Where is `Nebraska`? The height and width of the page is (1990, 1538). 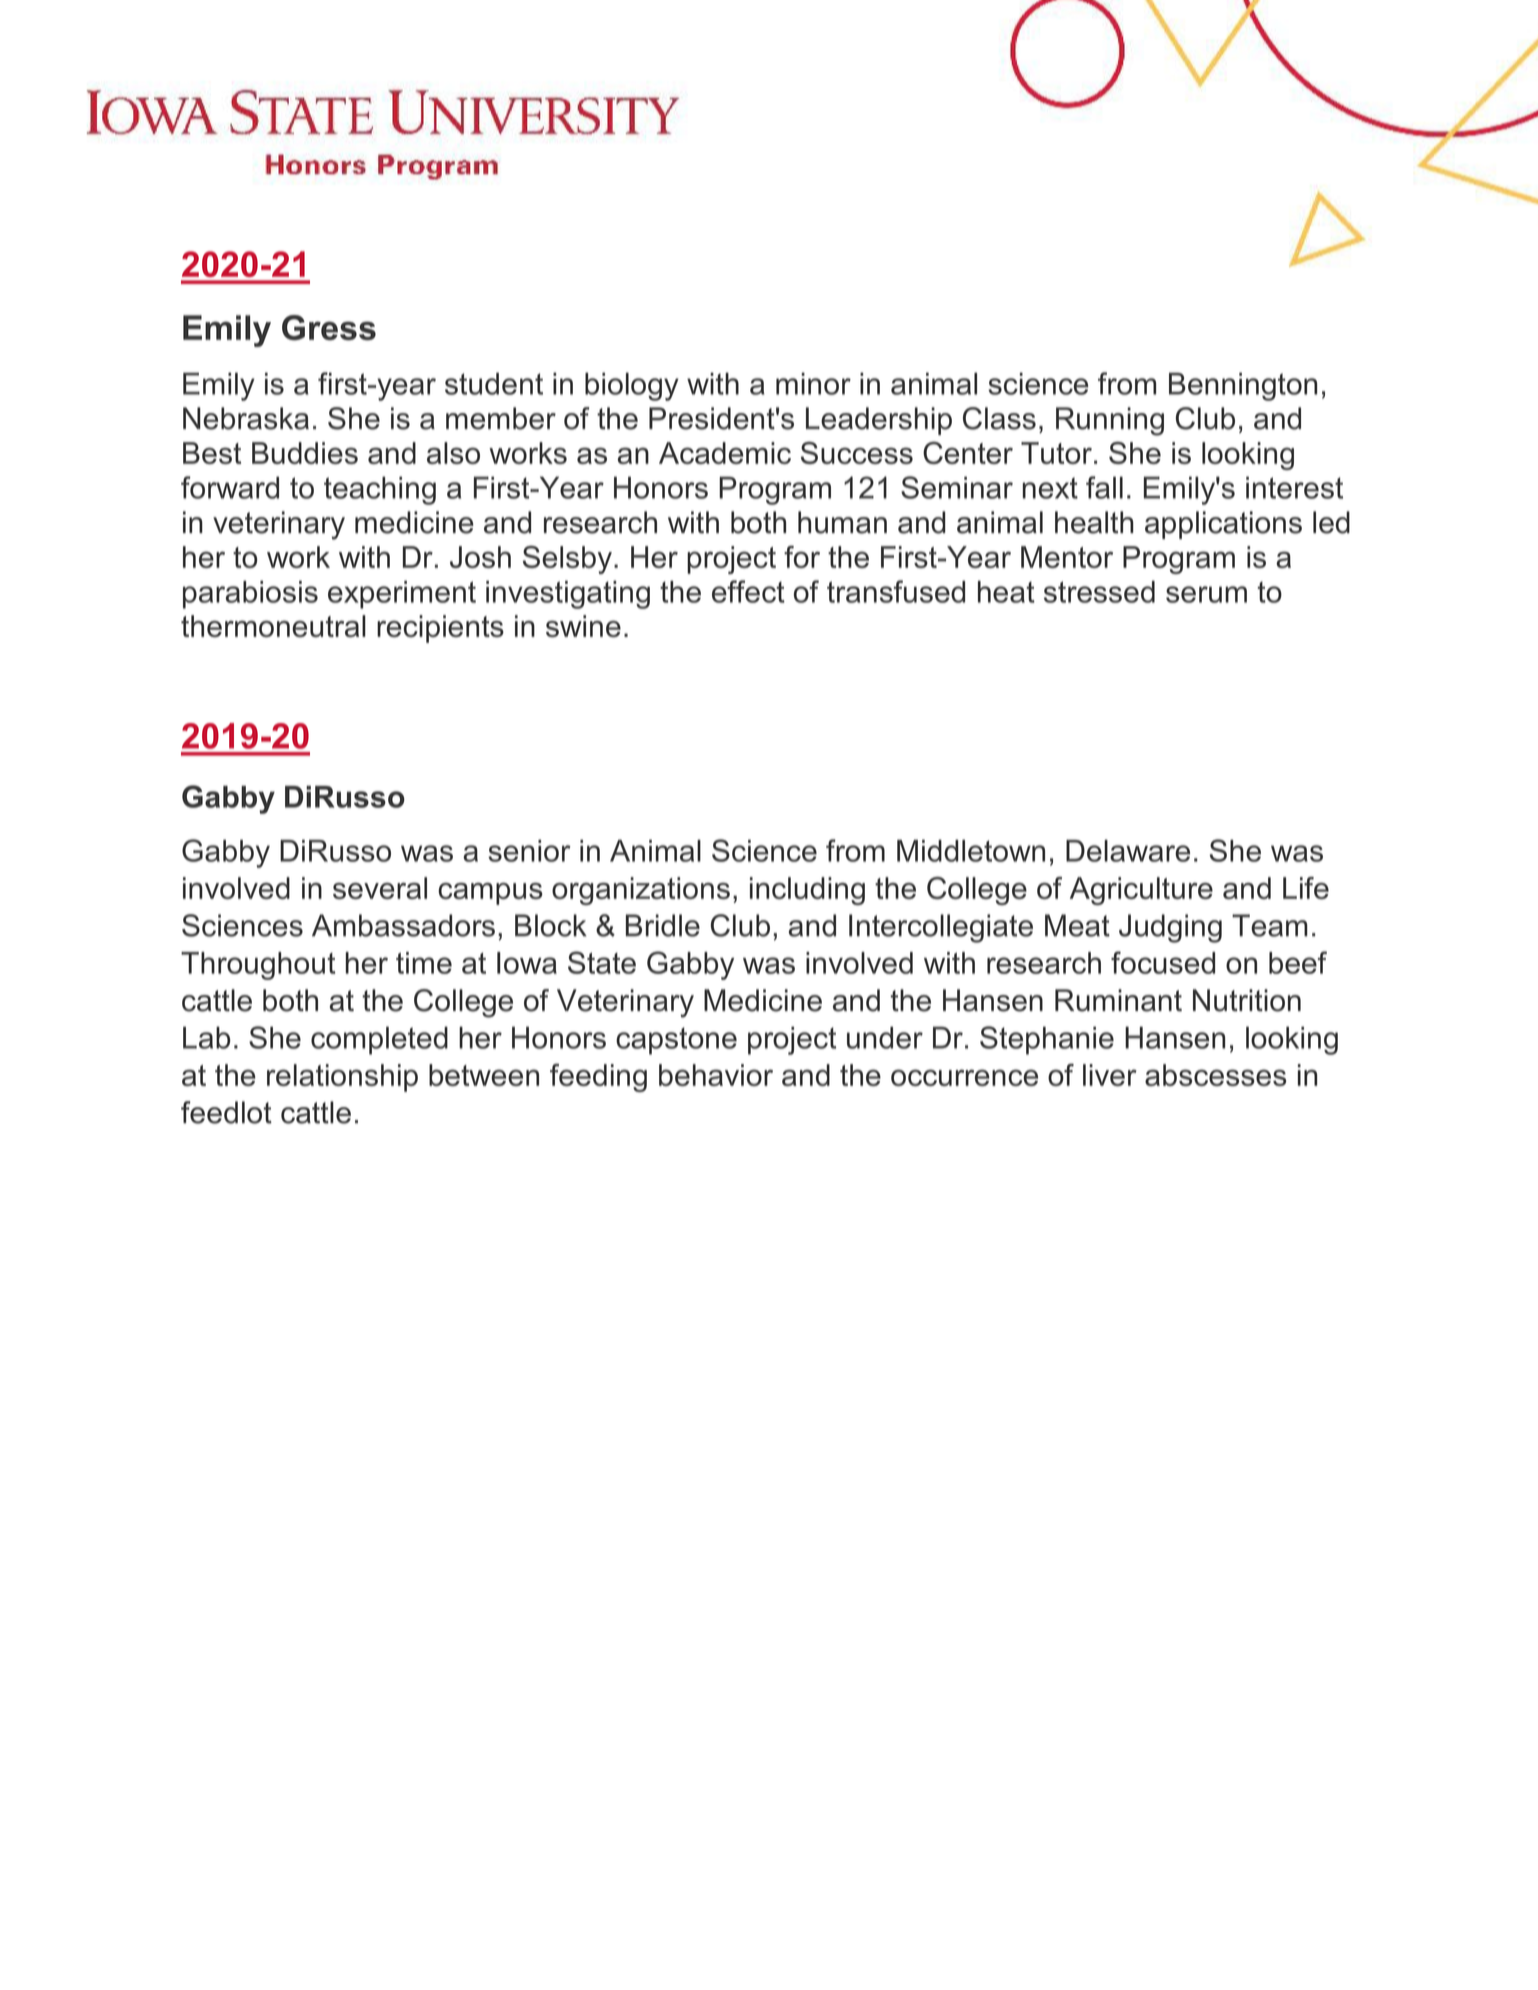 Nebraska is located at coordinates (246, 418).
